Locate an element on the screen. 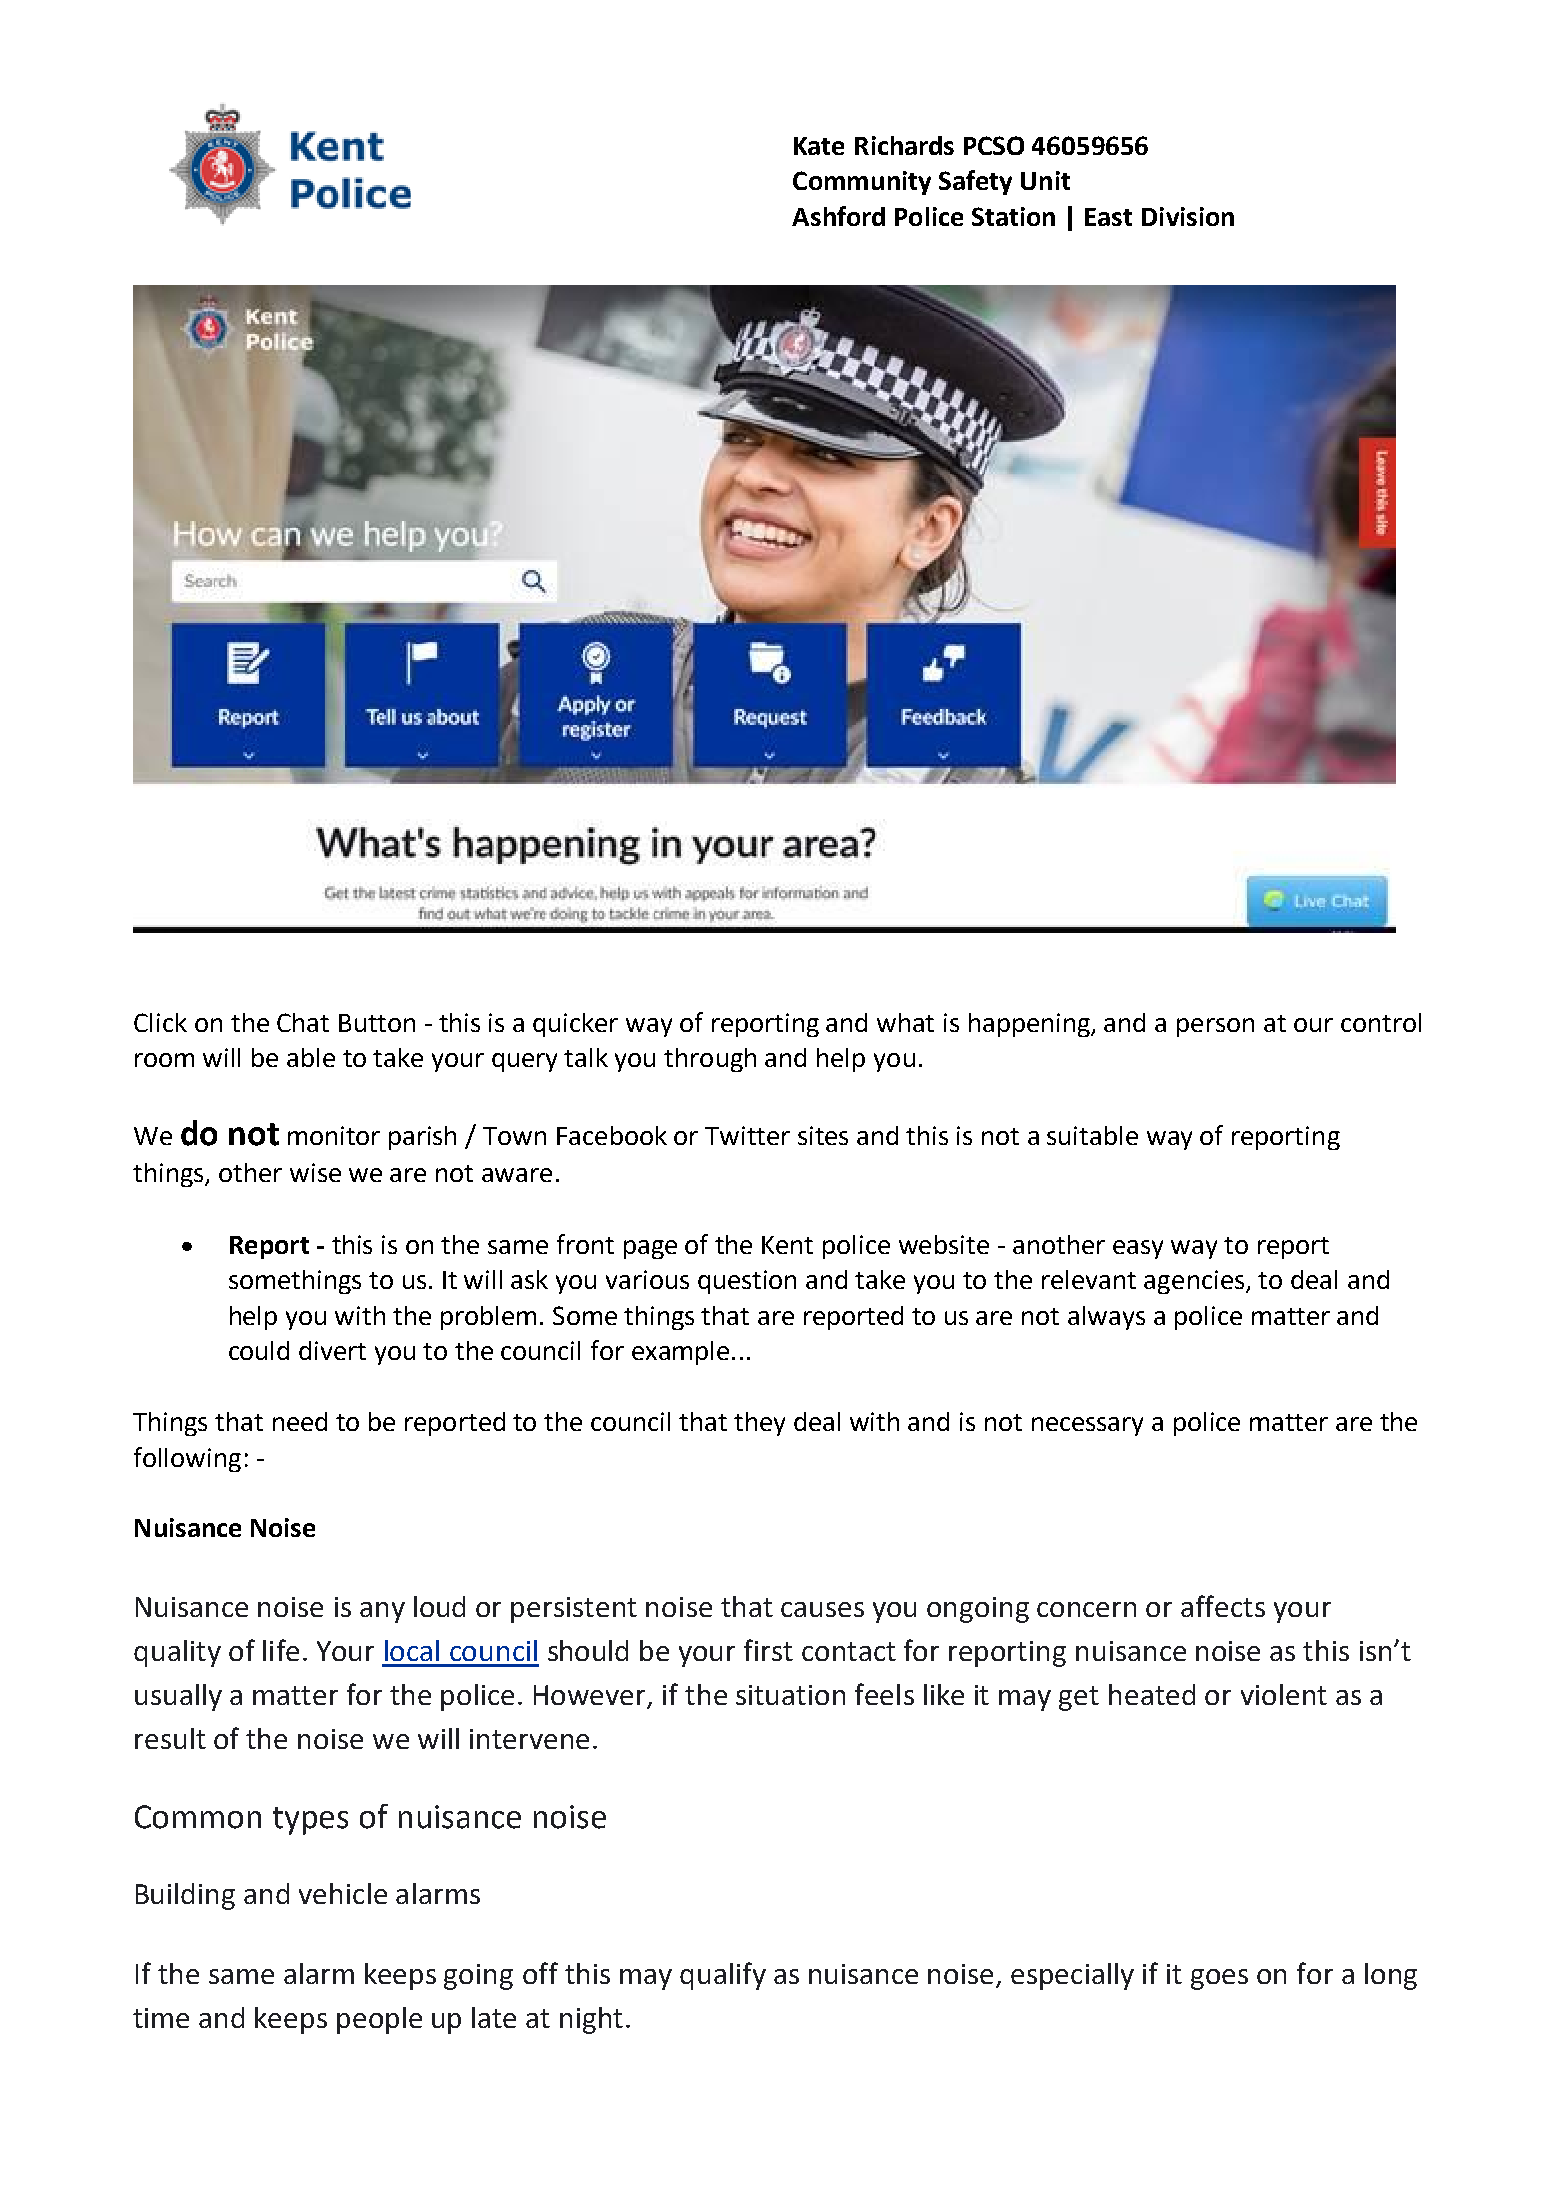  divert is located at coordinates (332, 1350).
